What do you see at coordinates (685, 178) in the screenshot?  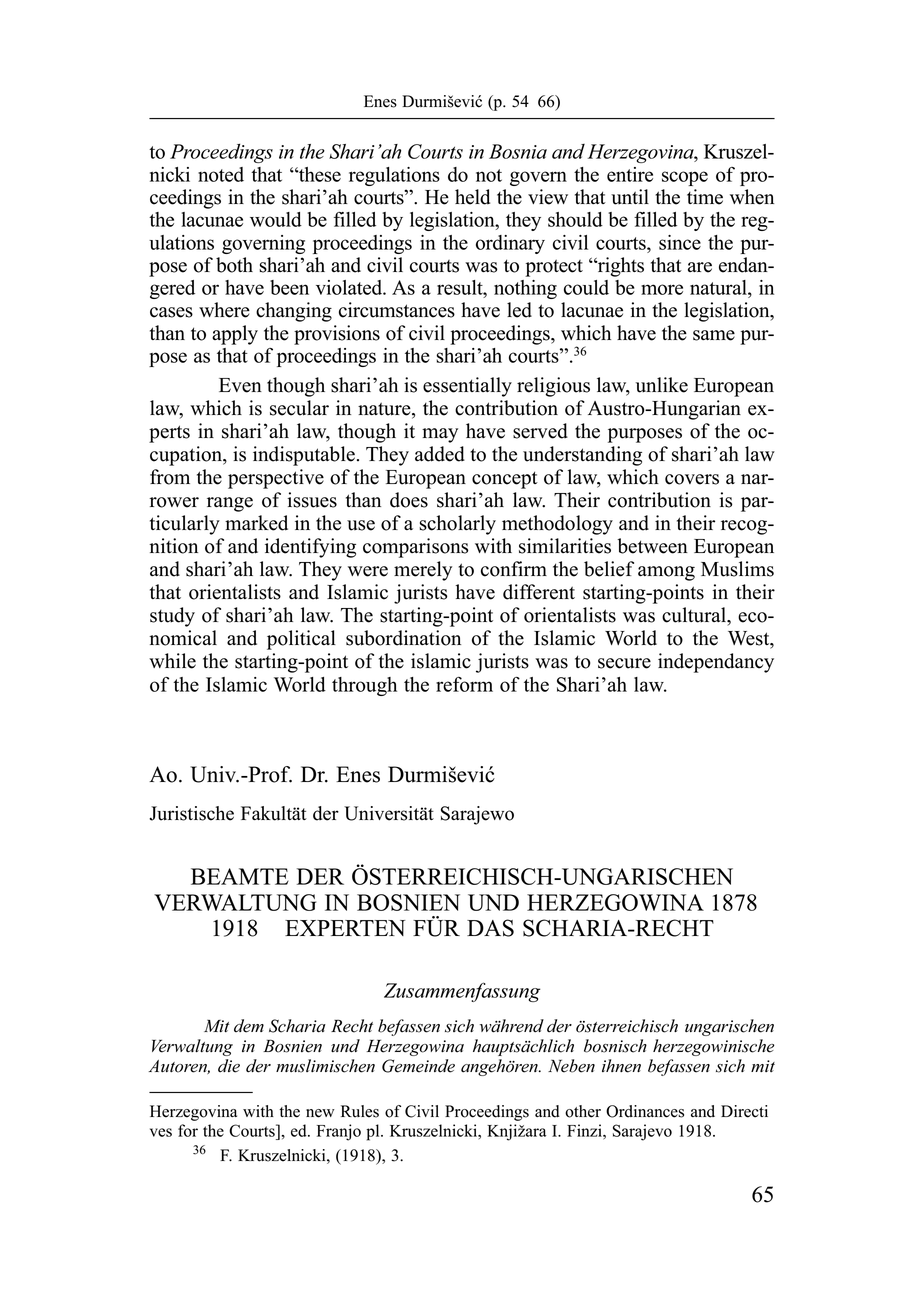 I see `scope` at bounding box center [685, 178].
